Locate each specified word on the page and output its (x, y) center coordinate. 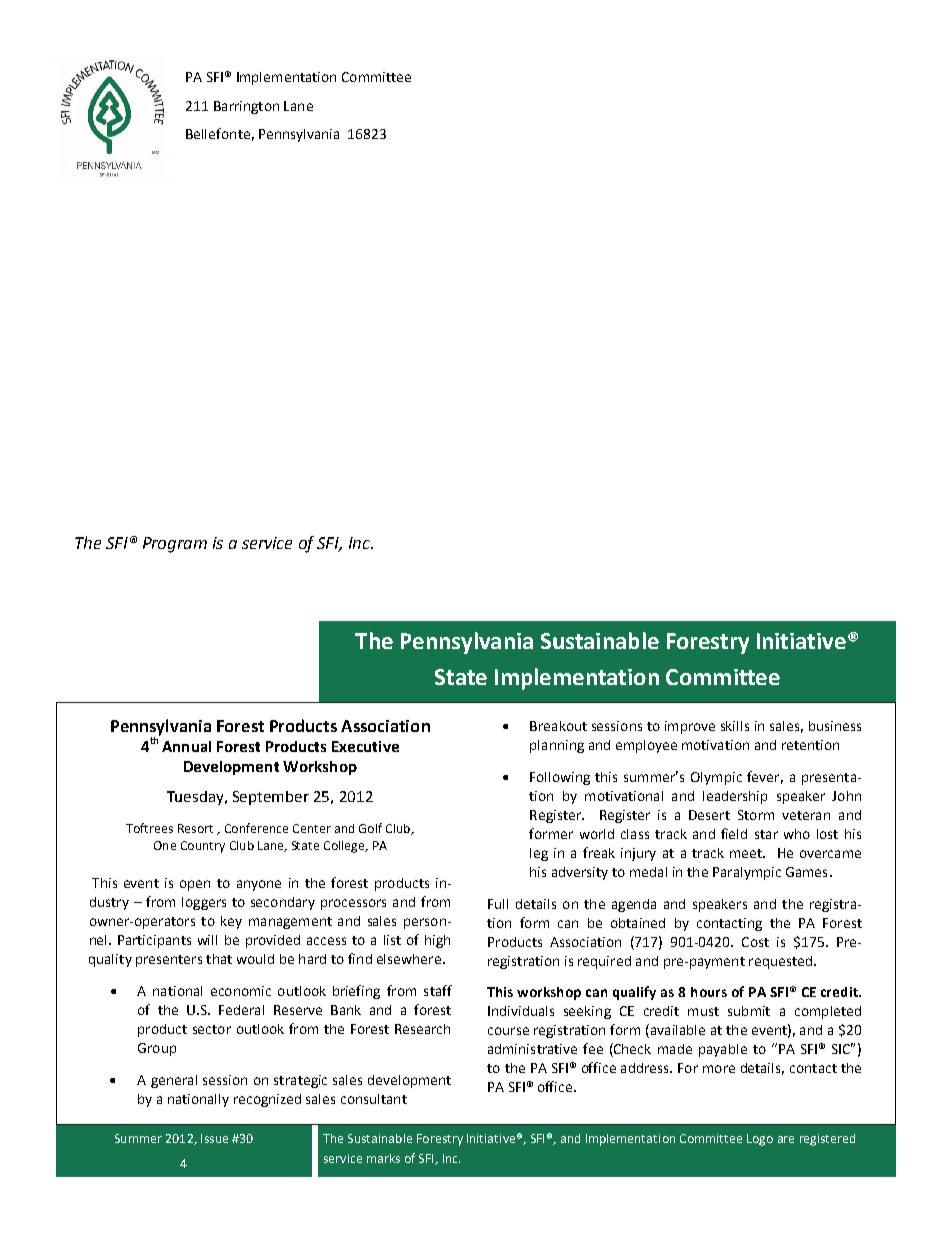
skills (735, 726)
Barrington (246, 107)
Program (175, 545)
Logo (760, 1140)
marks (383, 1158)
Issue (214, 1138)
